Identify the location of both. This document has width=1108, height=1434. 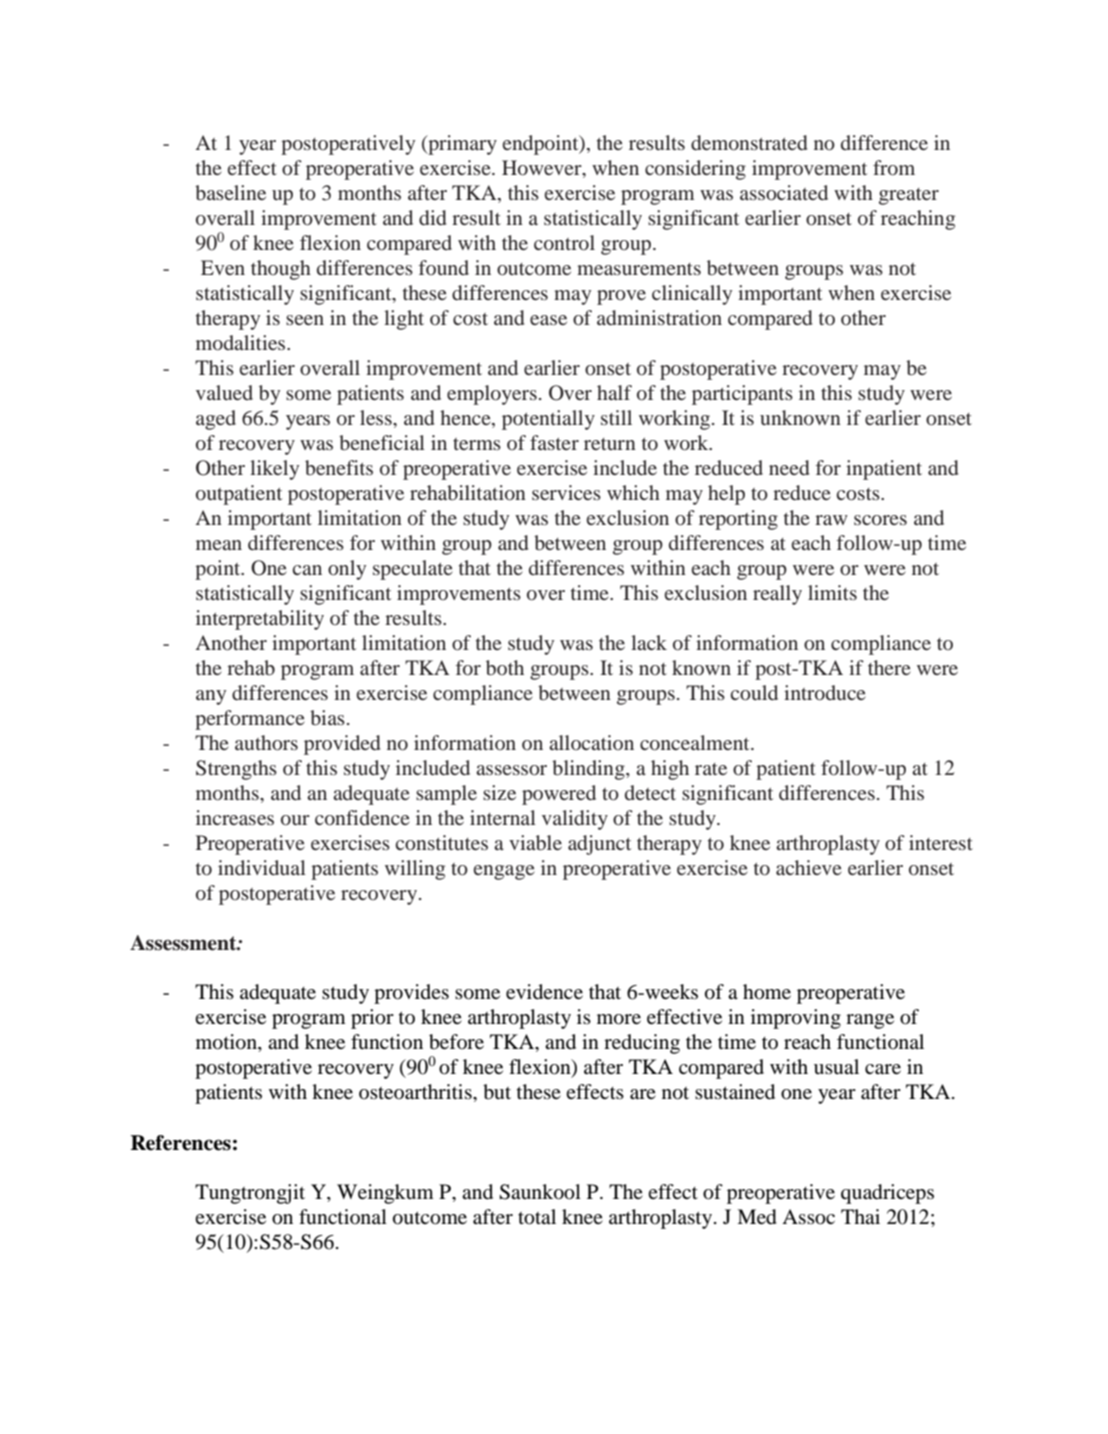
(505, 668).
